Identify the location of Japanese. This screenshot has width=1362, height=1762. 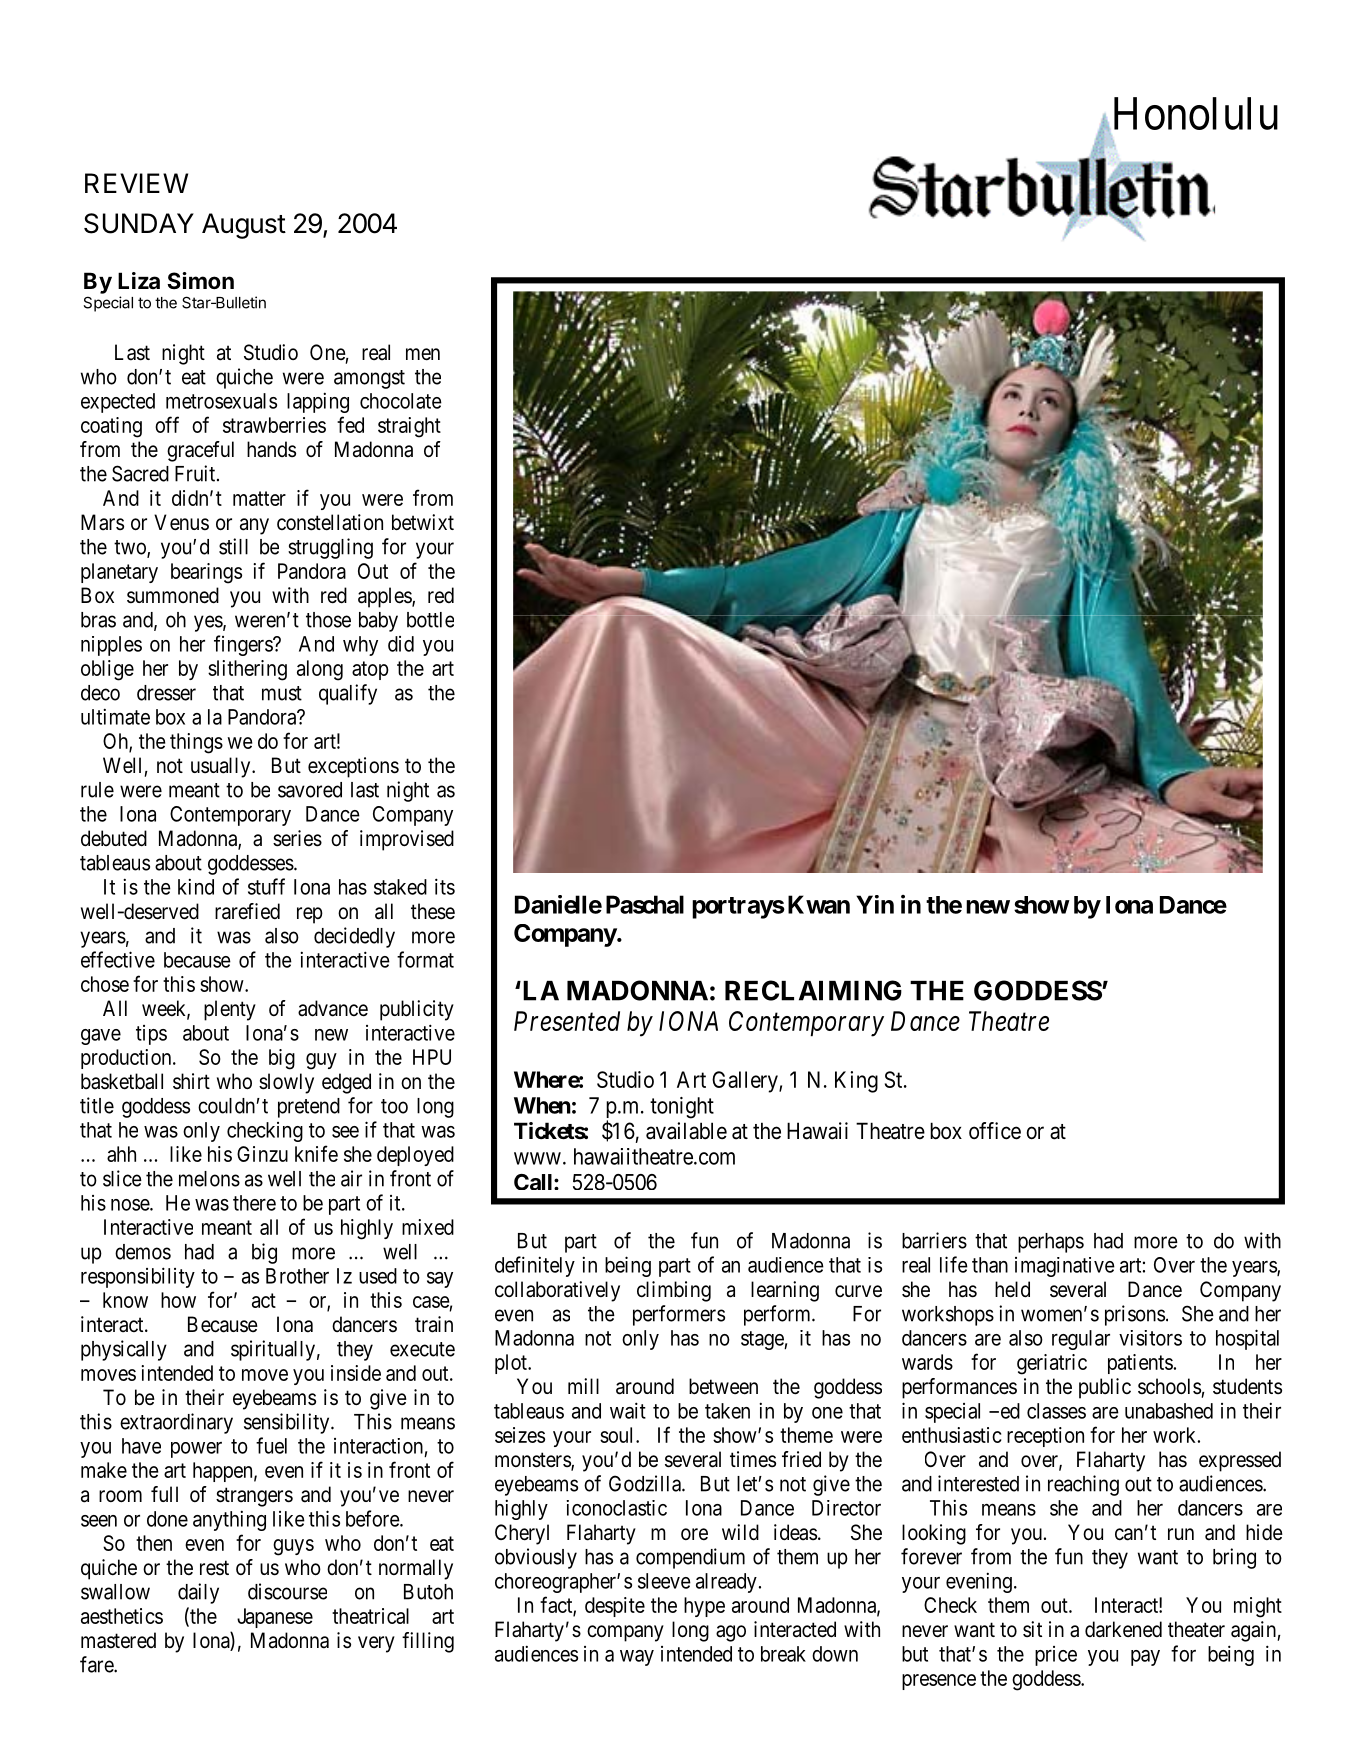
(275, 1618).
